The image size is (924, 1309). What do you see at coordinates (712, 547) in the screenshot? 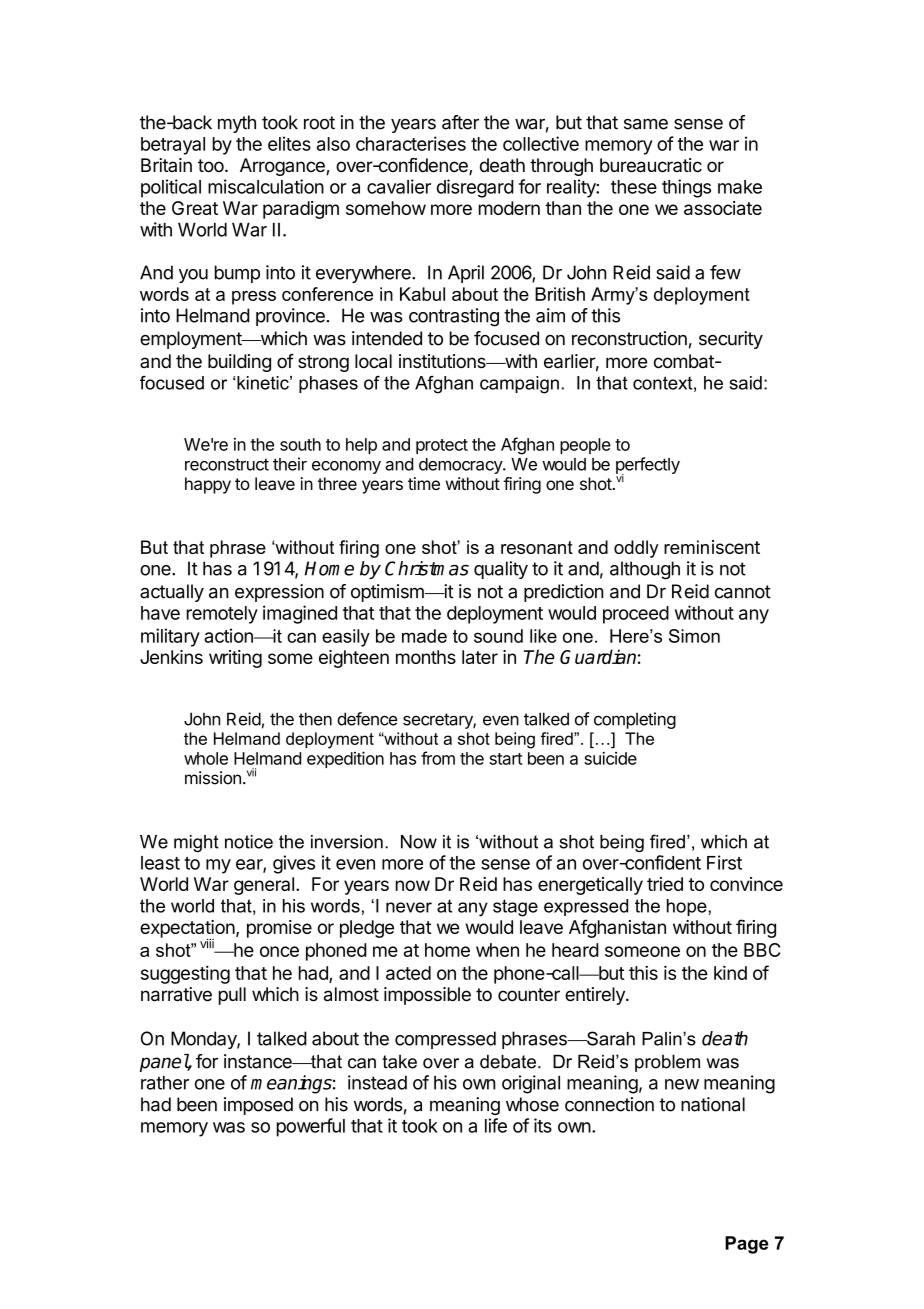
I see `reminiscent` at bounding box center [712, 547].
